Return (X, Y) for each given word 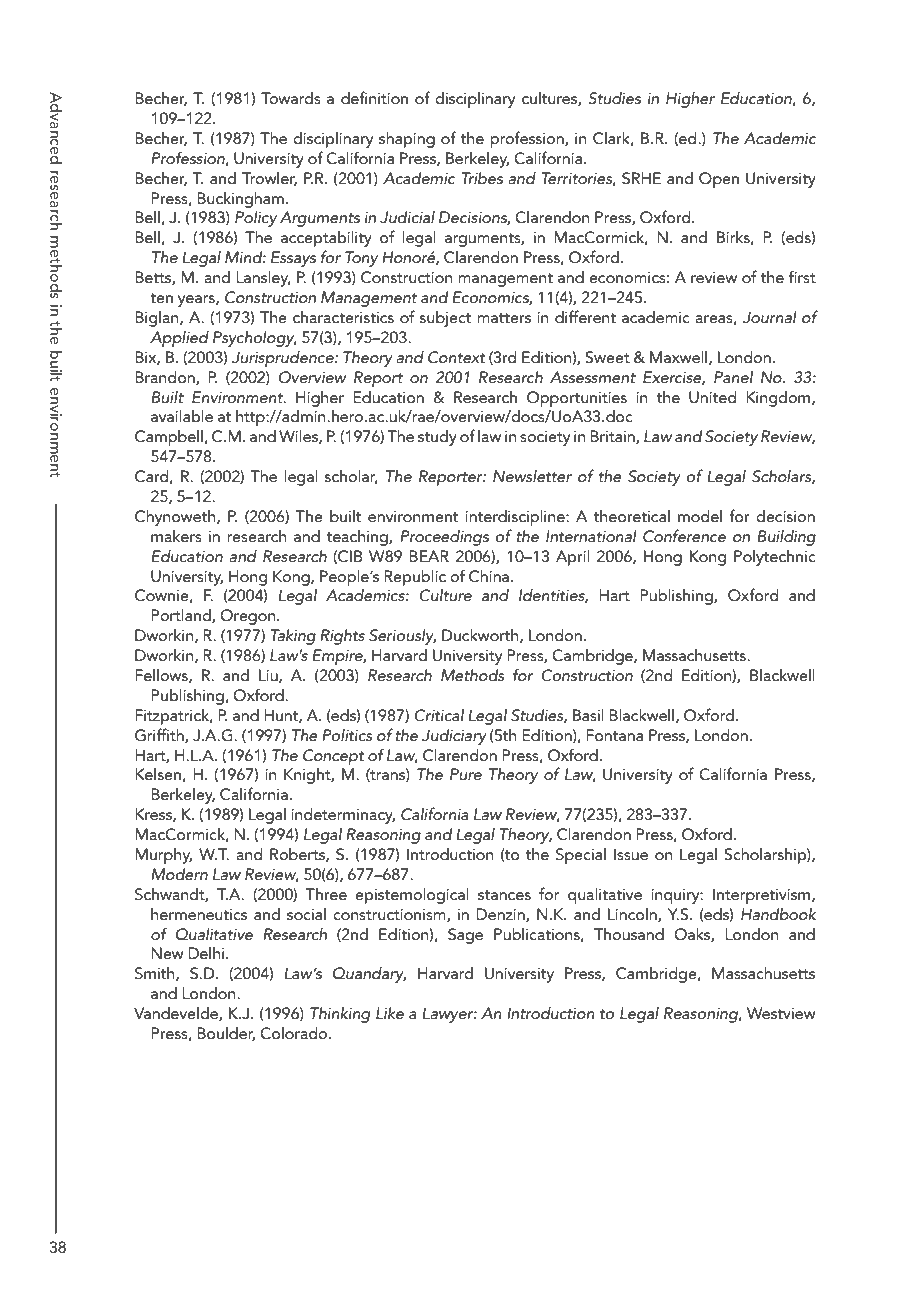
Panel (733, 377)
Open (719, 180)
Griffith (160, 735)
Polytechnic (775, 558)
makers (176, 536)
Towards (291, 98)
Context (457, 357)
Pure (466, 774)
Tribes (482, 178)
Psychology (255, 339)
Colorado (295, 1033)
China (489, 576)
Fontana (614, 735)
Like (390, 1013)
